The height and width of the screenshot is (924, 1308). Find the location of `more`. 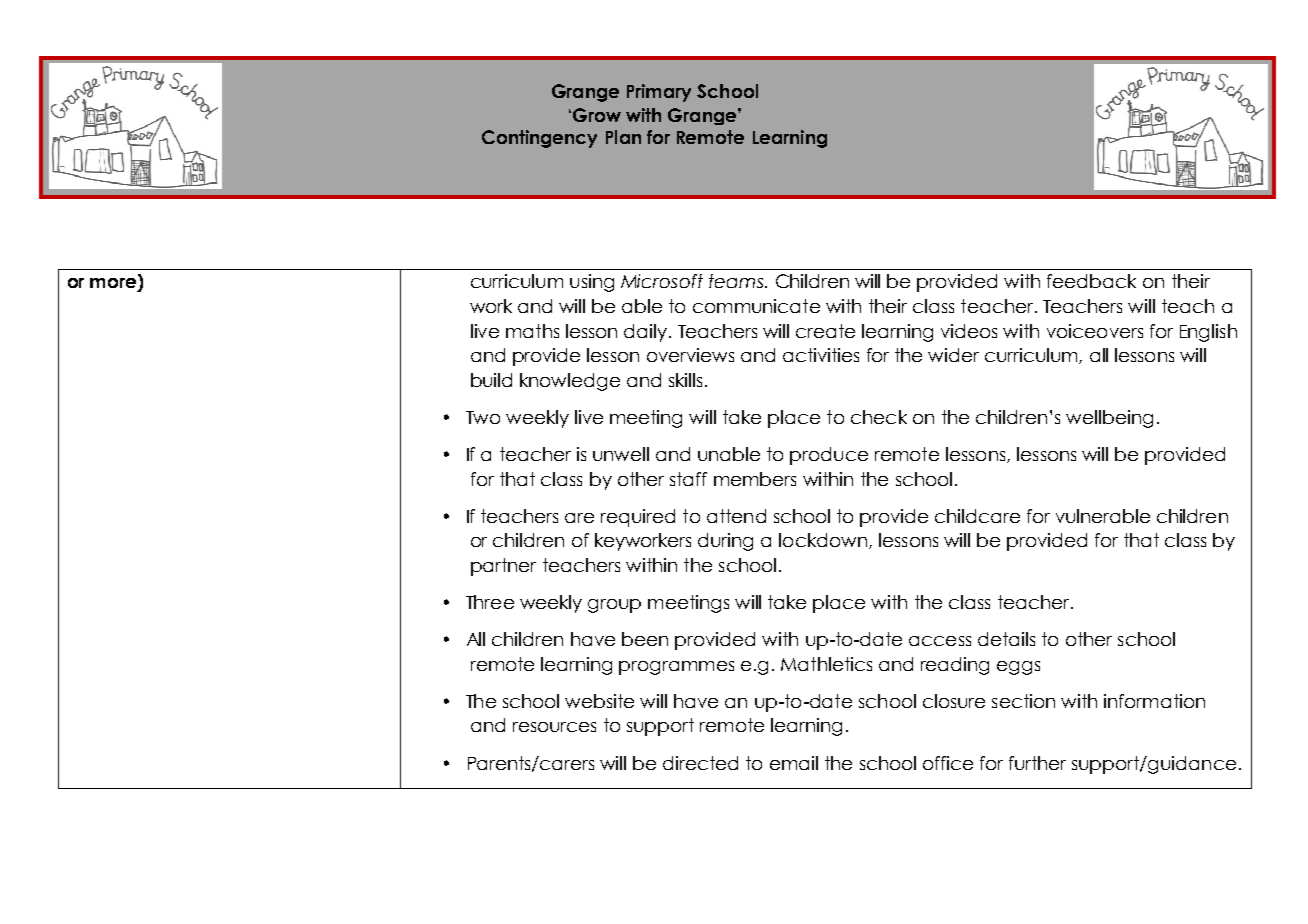

more is located at coordinates (114, 284).
